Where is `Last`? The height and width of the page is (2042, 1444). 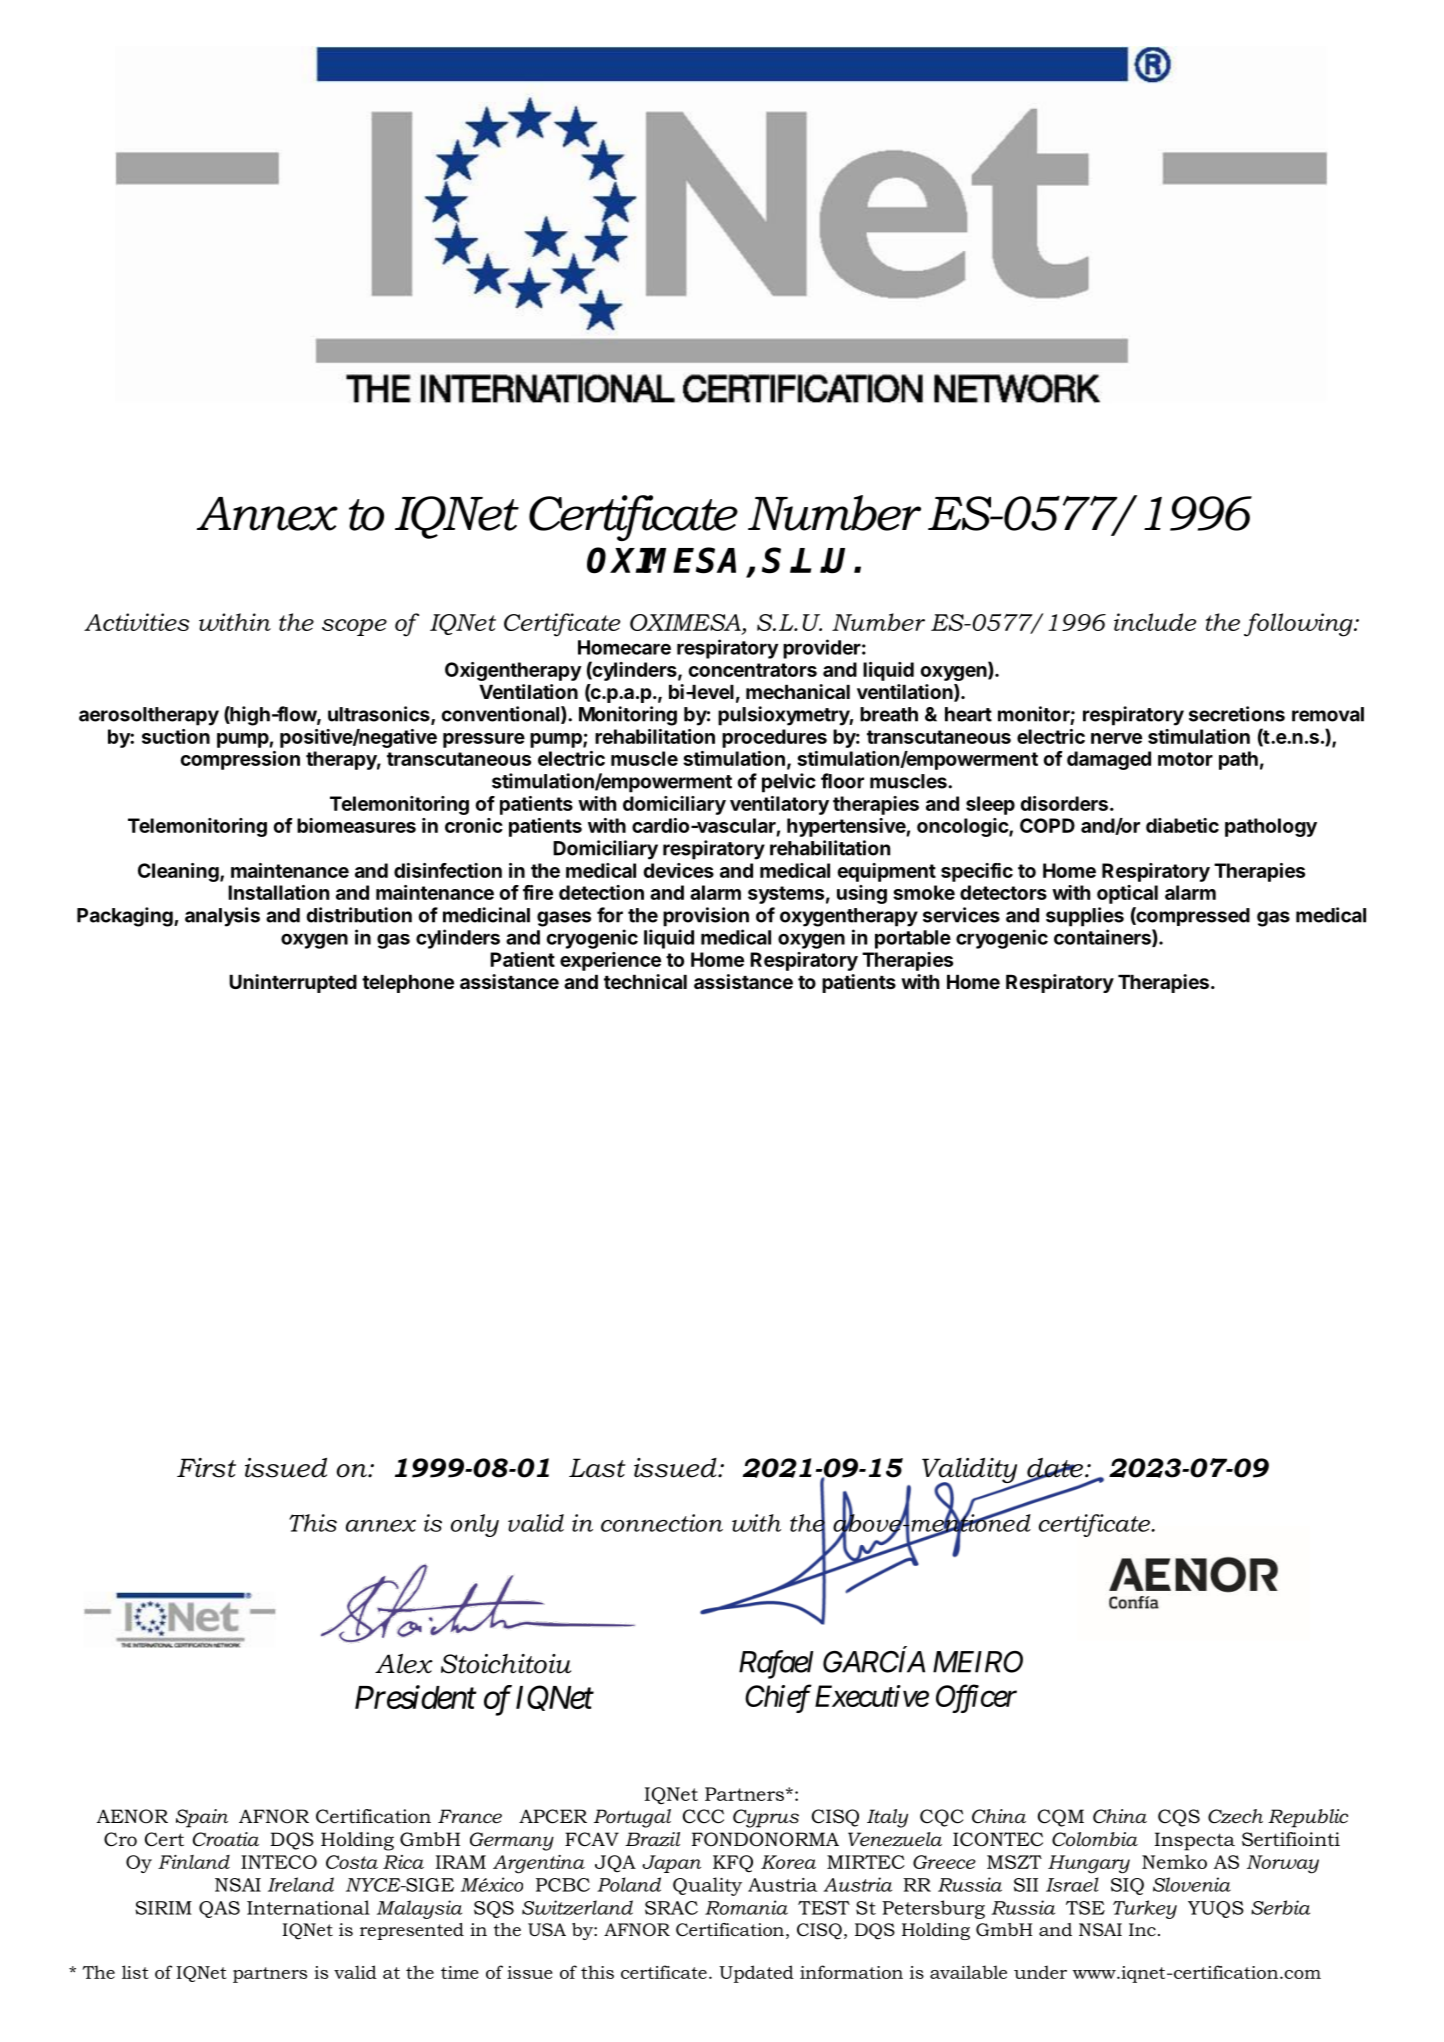 Last is located at coordinates (597, 1468).
